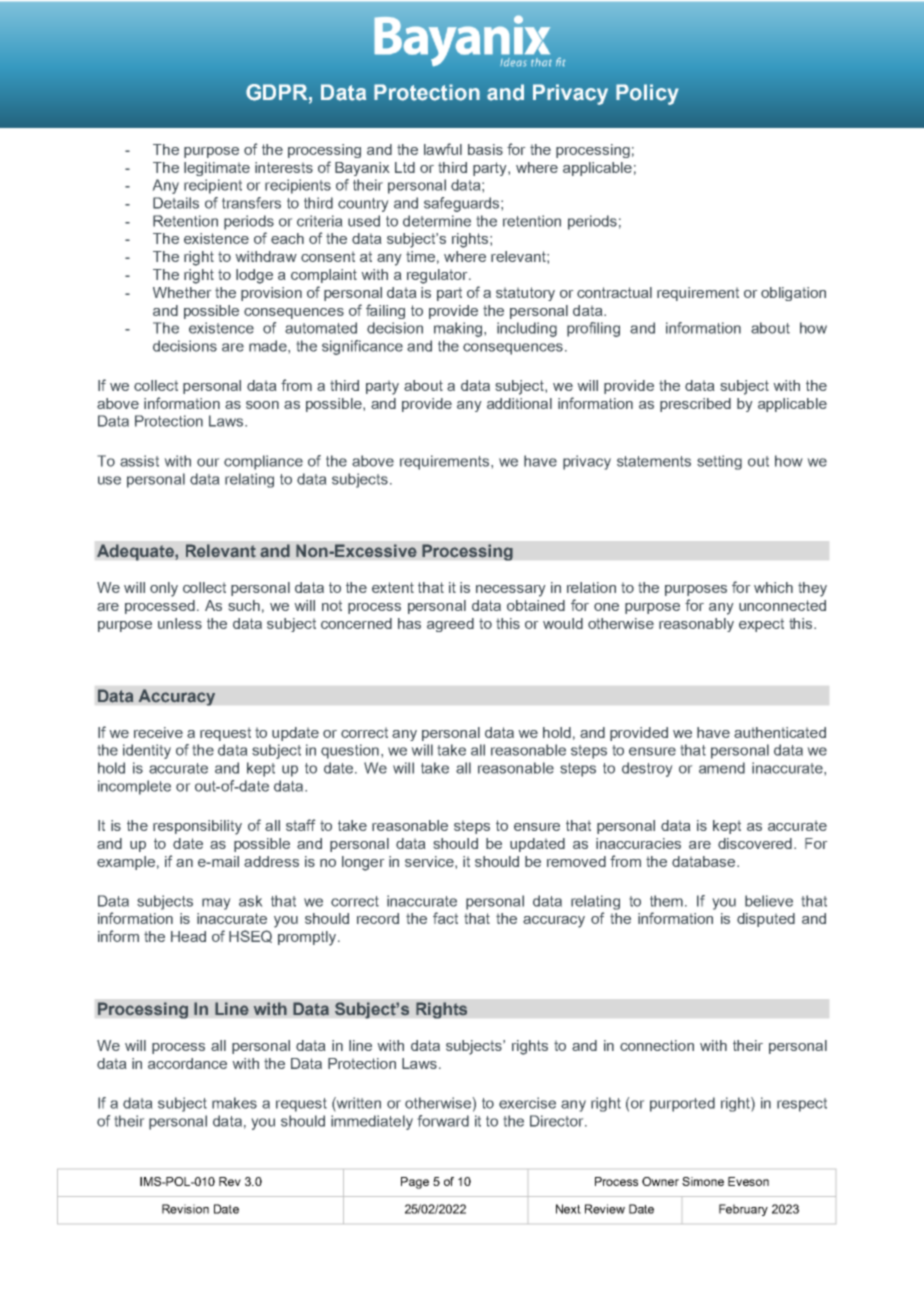  I want to click on expect, so click(761, 625).
